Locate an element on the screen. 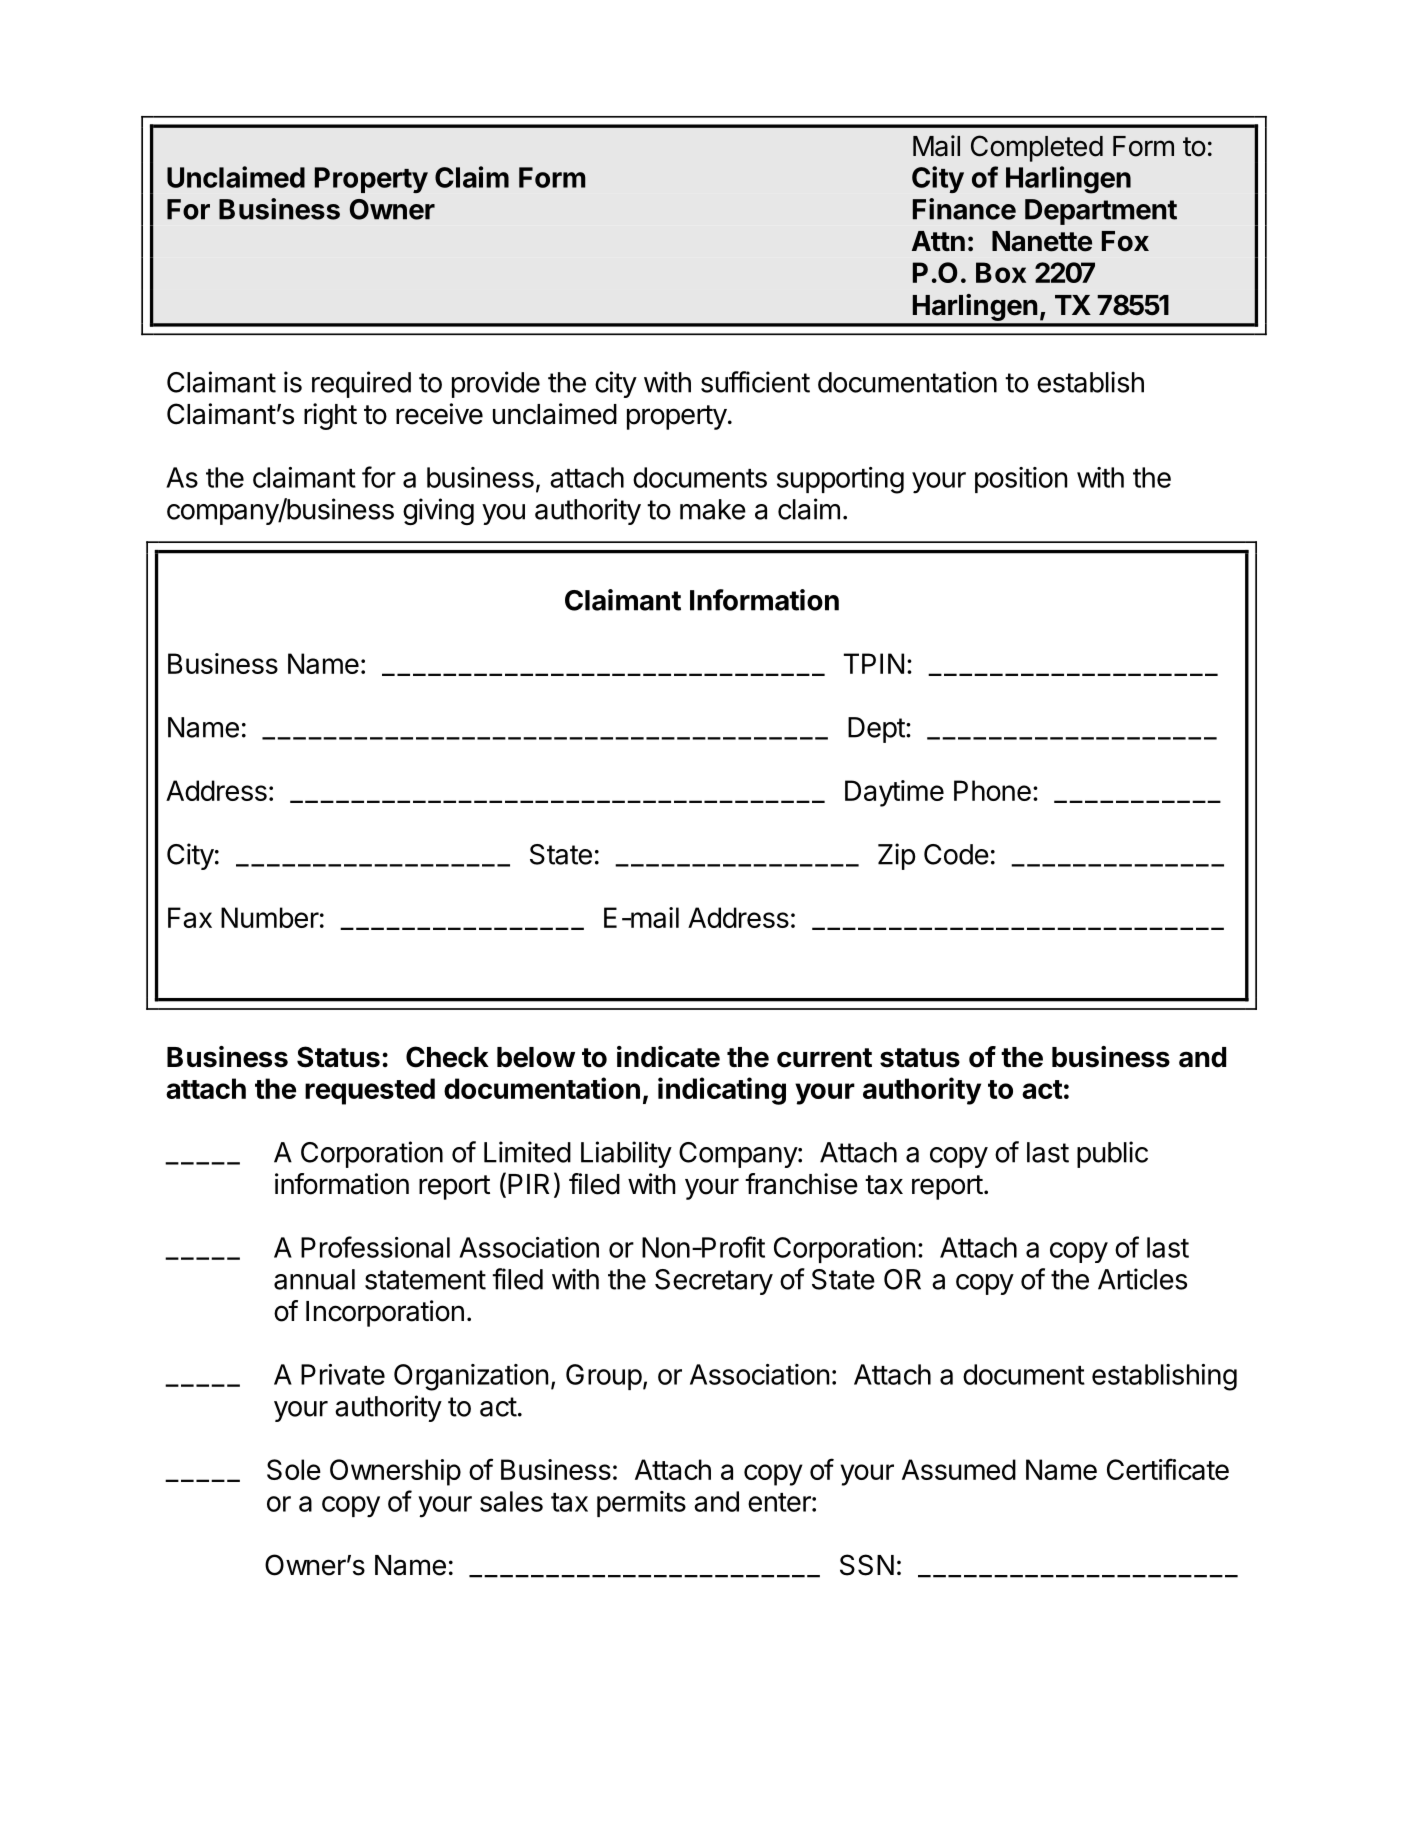 The height and width of the screenshot is (1822, 1408). make is located at coordinates (713, 509).
